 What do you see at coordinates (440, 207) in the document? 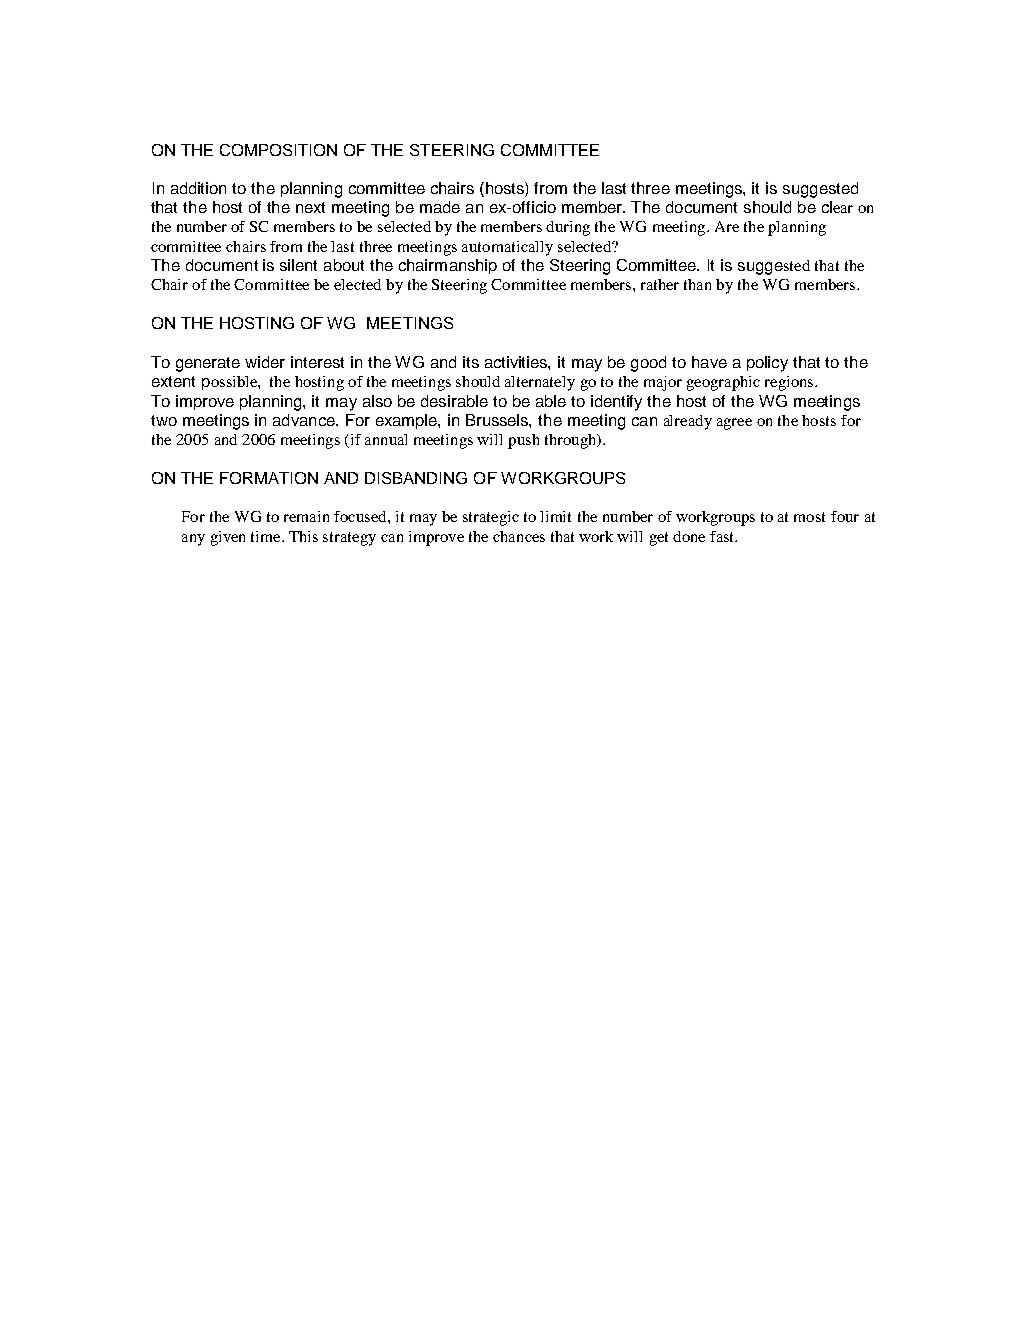
I see `made` at bounding box center [440, 207].
